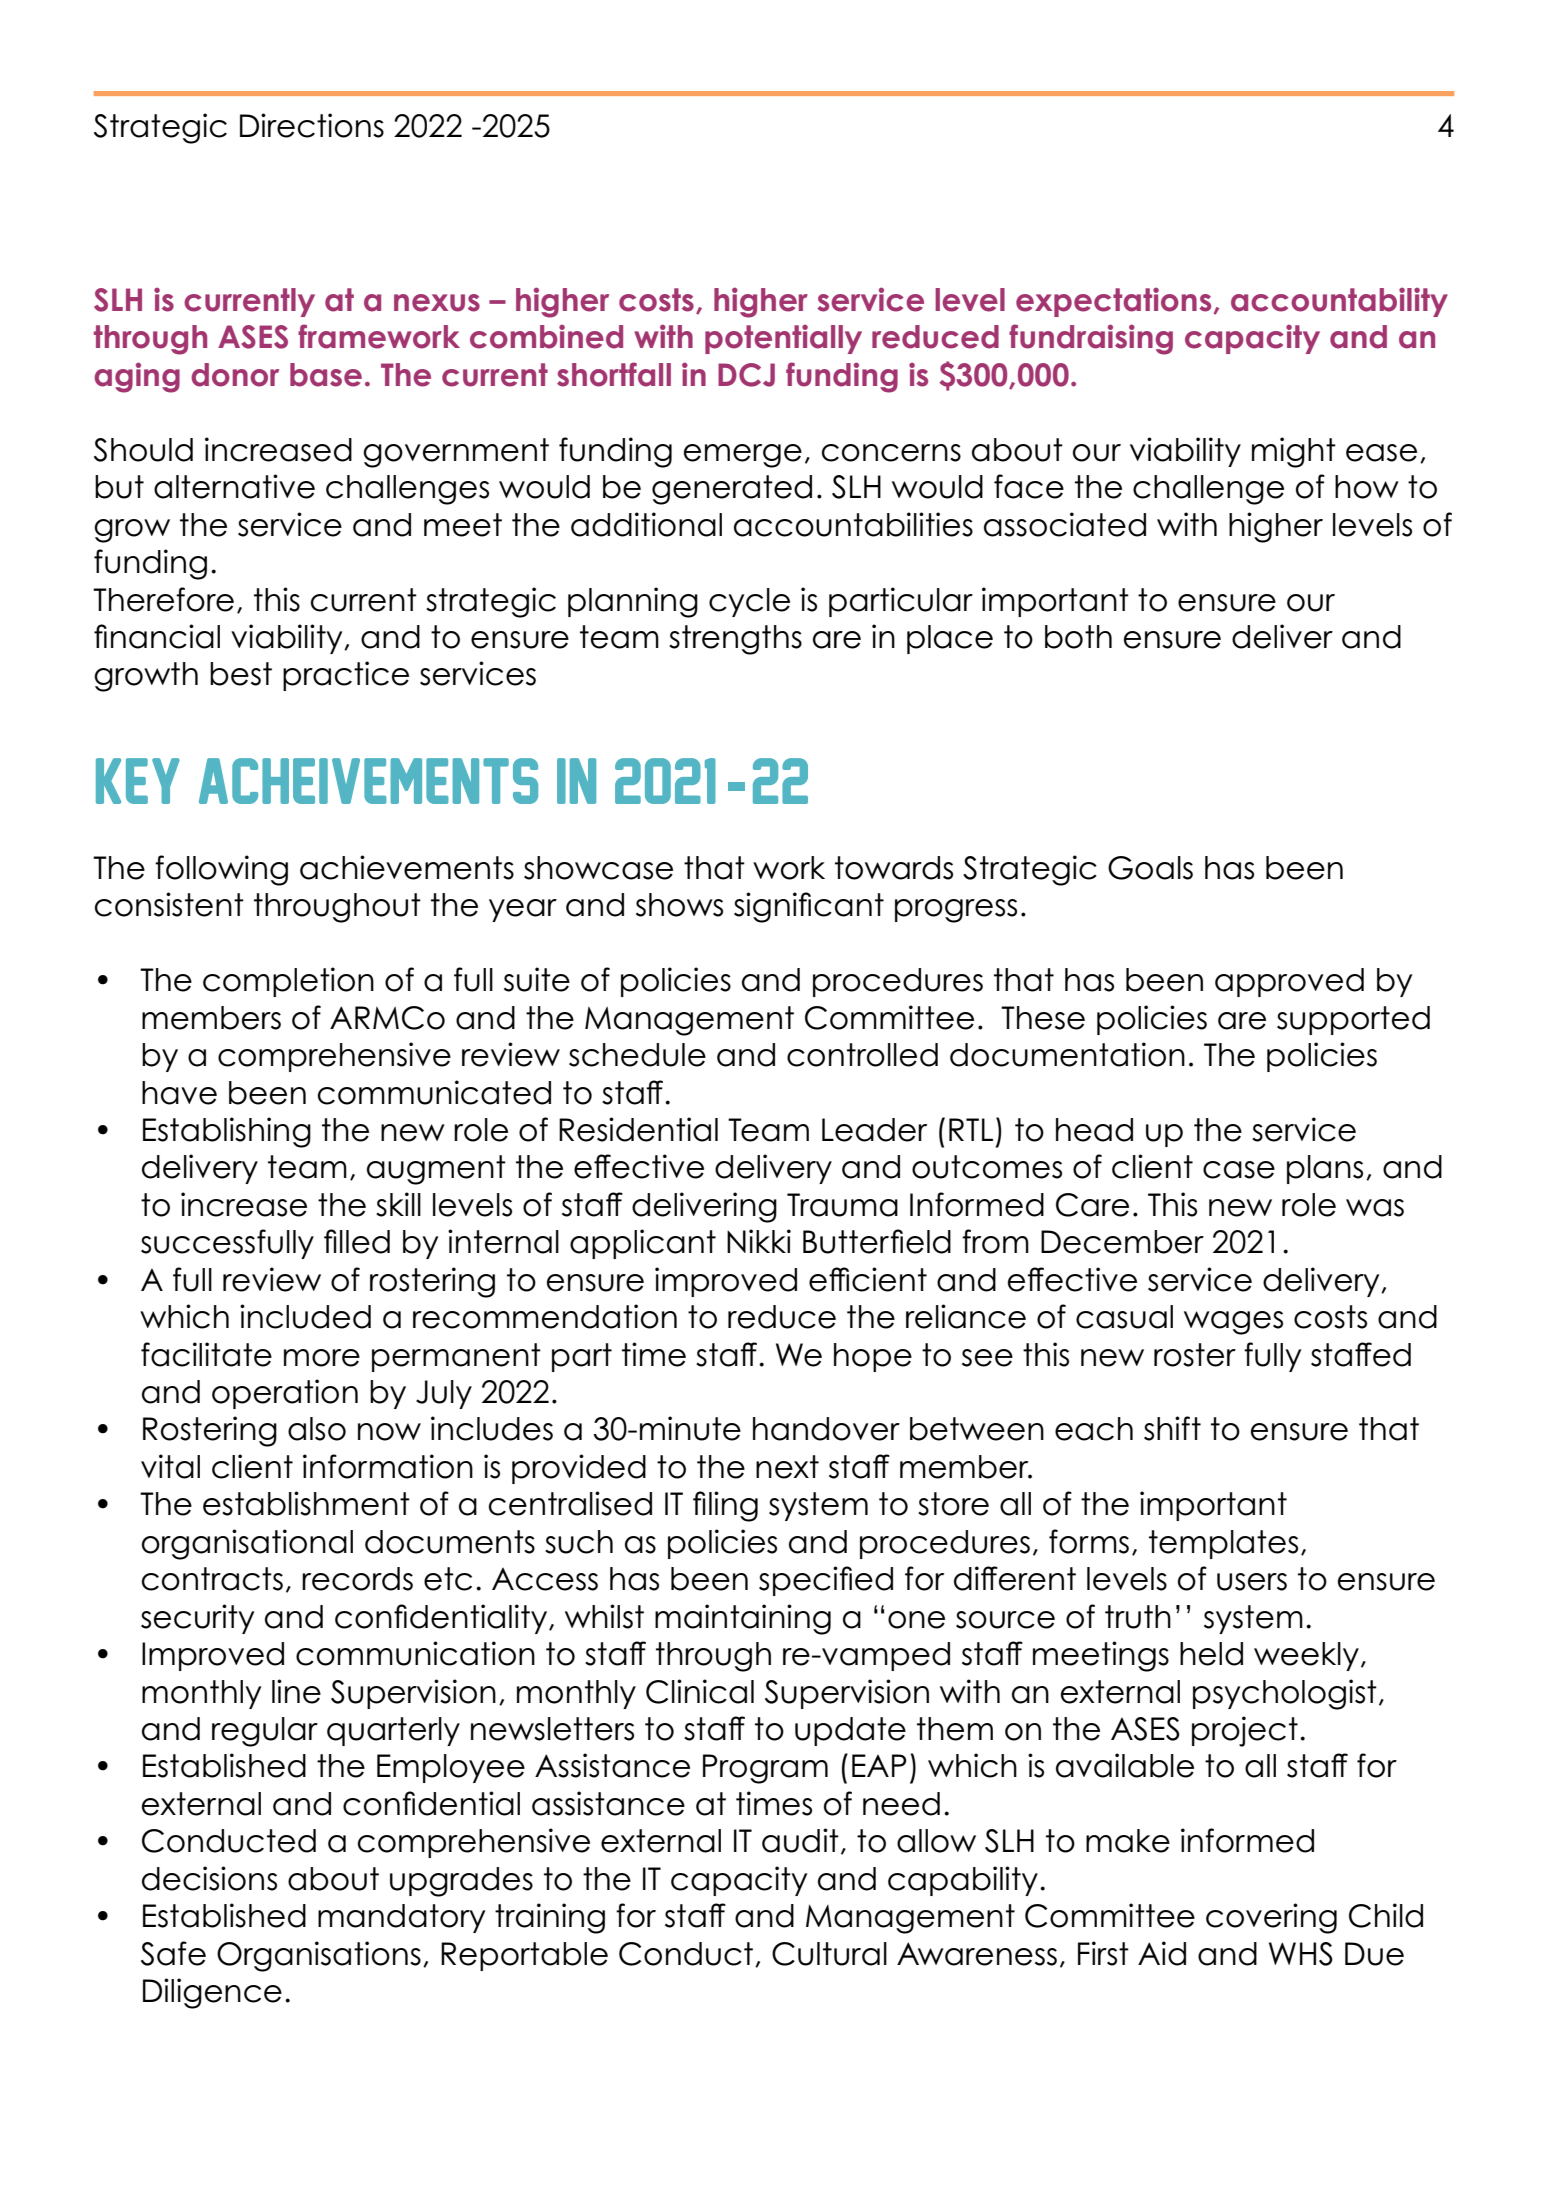 This page has width=1548, height=2189. What do you see at coordinates (829, 1954) in the page?
I see `Cultural` at bounding box center [829, 1954].
